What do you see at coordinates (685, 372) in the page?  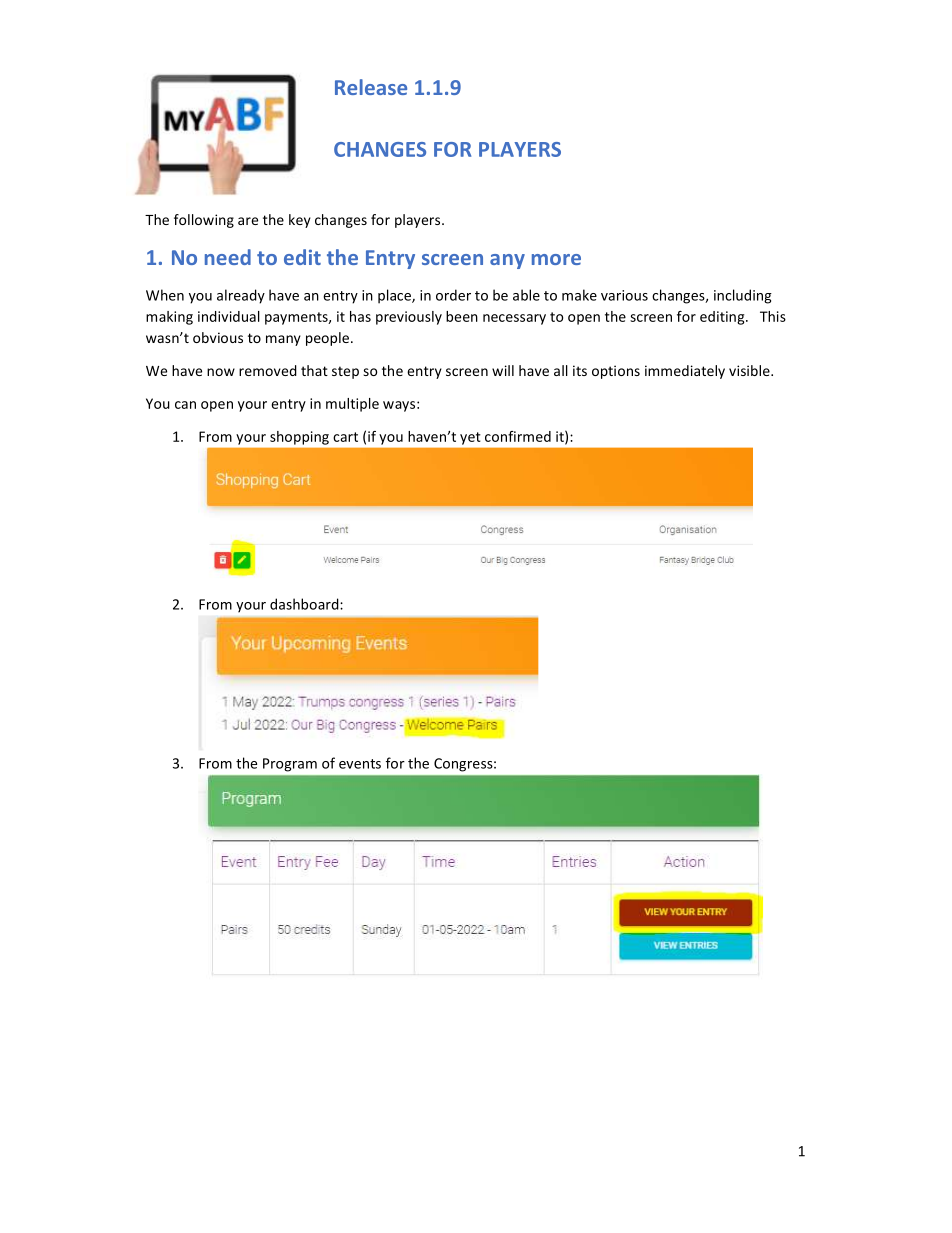 I see `immediately` at bounding box center [685, 372].
